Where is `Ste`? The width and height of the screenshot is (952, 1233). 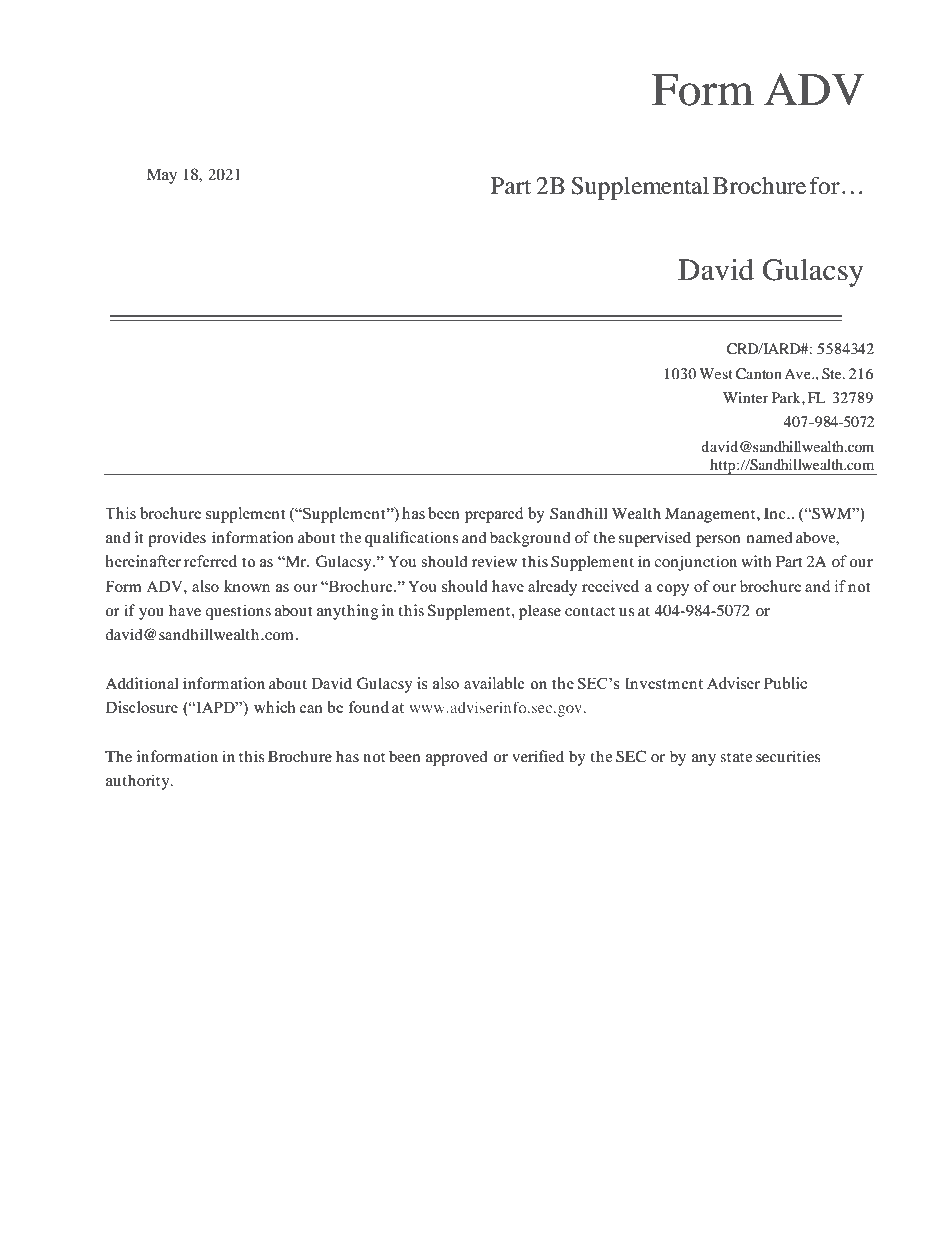
Ste is located at coordinates (833, 374).
